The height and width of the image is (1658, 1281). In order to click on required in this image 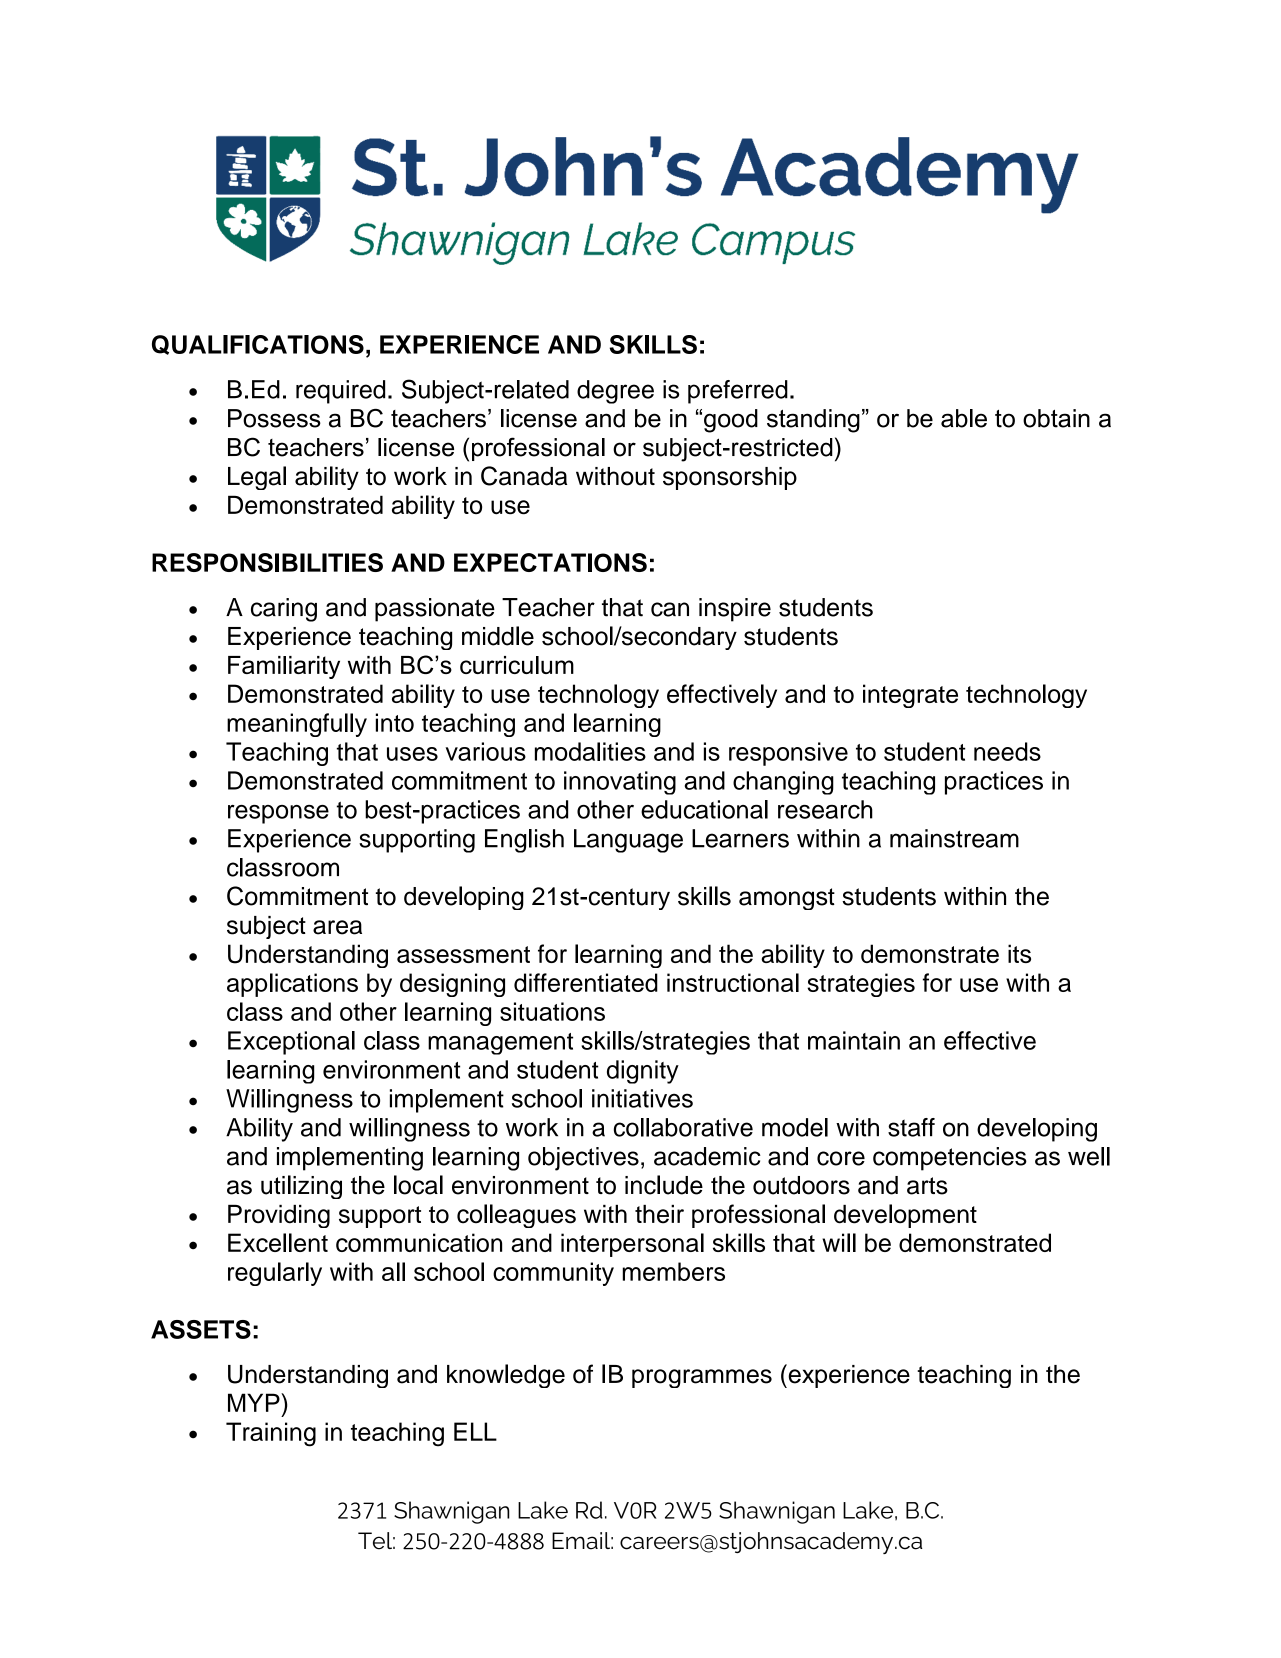, I will do `click(340, 392)`.
